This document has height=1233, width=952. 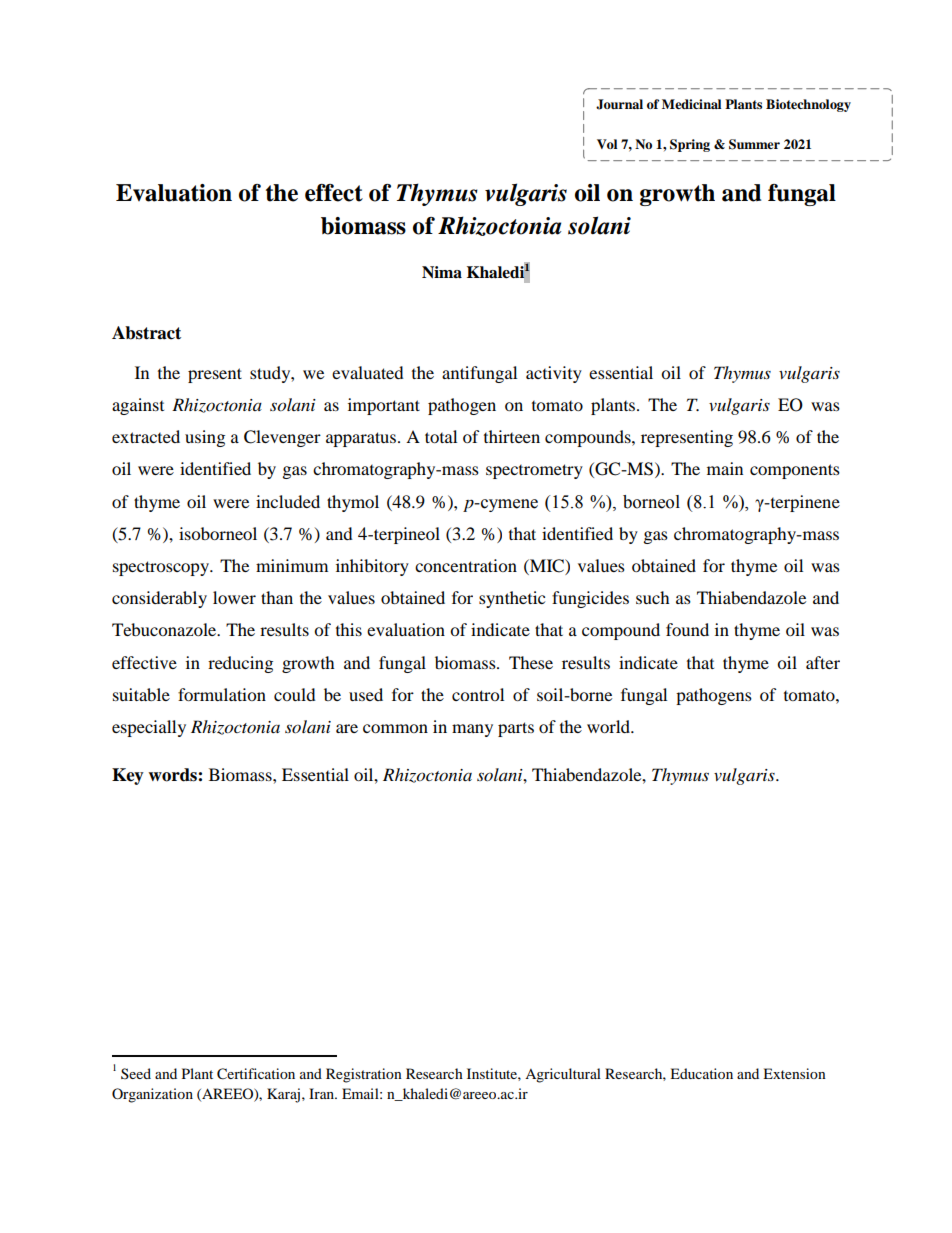 What do you see at coordinates (256, 1074) in the document?
I see `Certification` at bounding box center [256, 1074].
